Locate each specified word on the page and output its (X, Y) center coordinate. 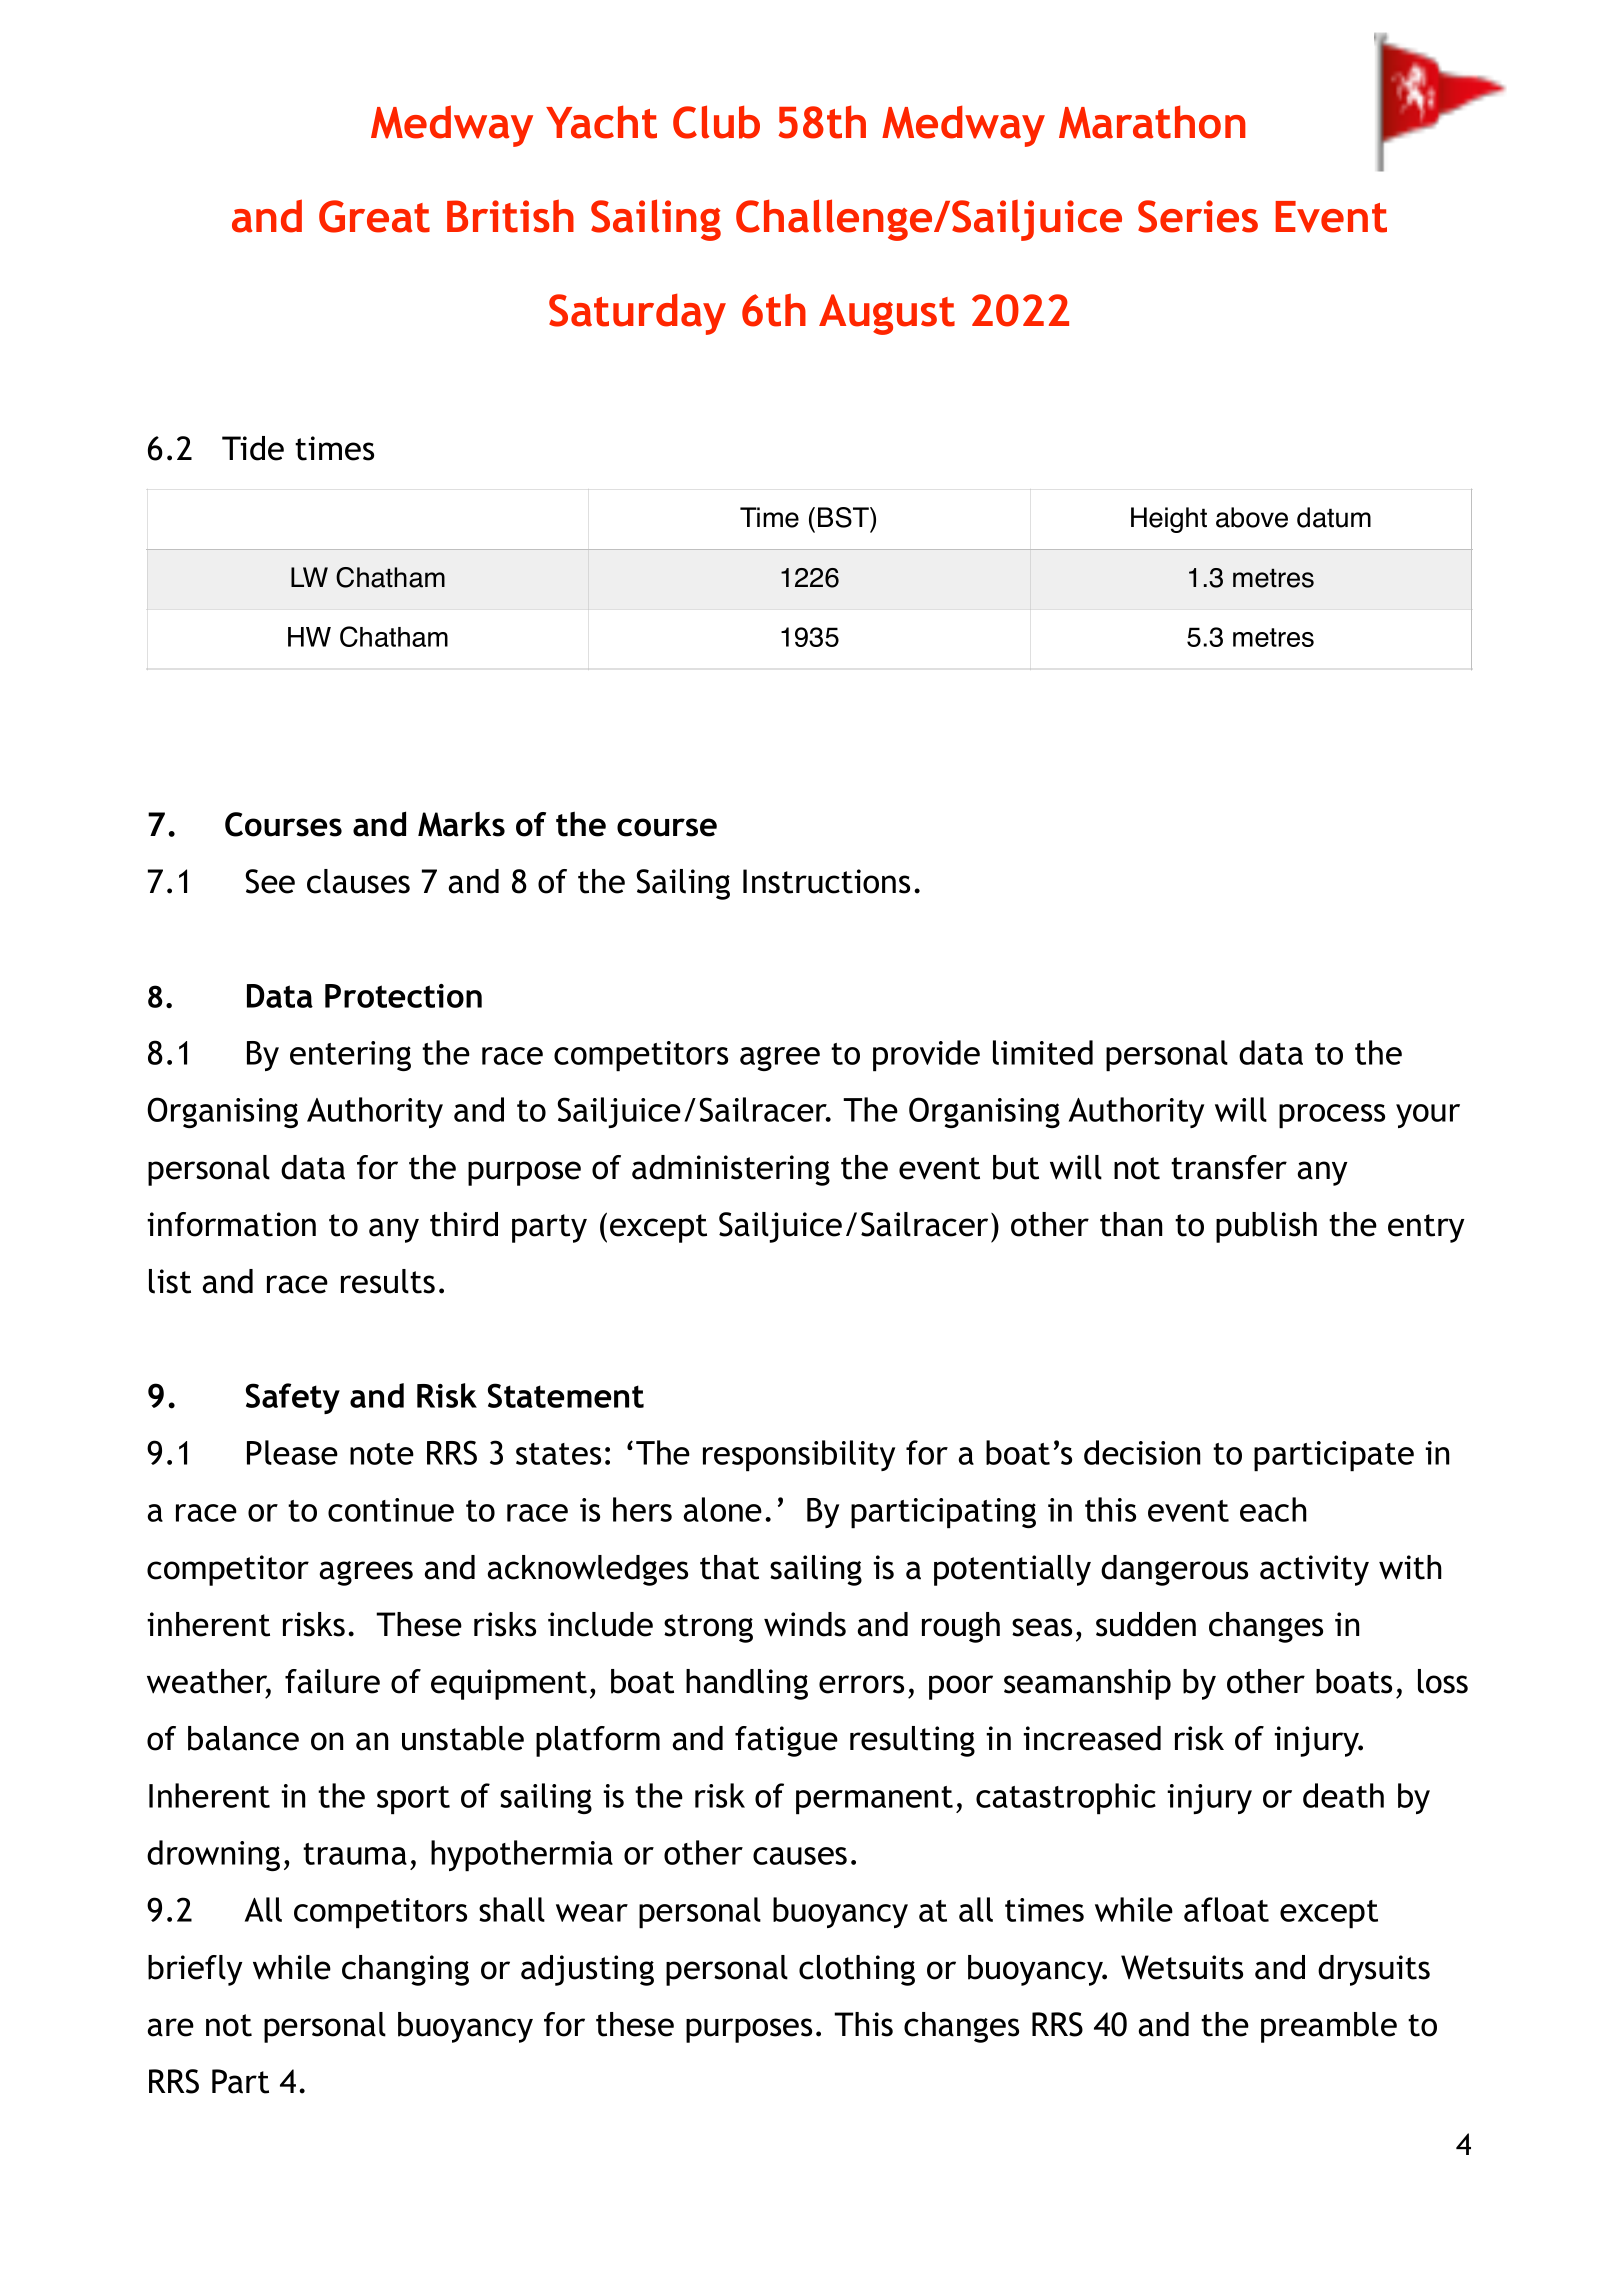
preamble (1329, 2027)
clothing (857, 1970)
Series (1198, 216)
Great (374, 216)
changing (405, 1970)
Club (716, 122)
